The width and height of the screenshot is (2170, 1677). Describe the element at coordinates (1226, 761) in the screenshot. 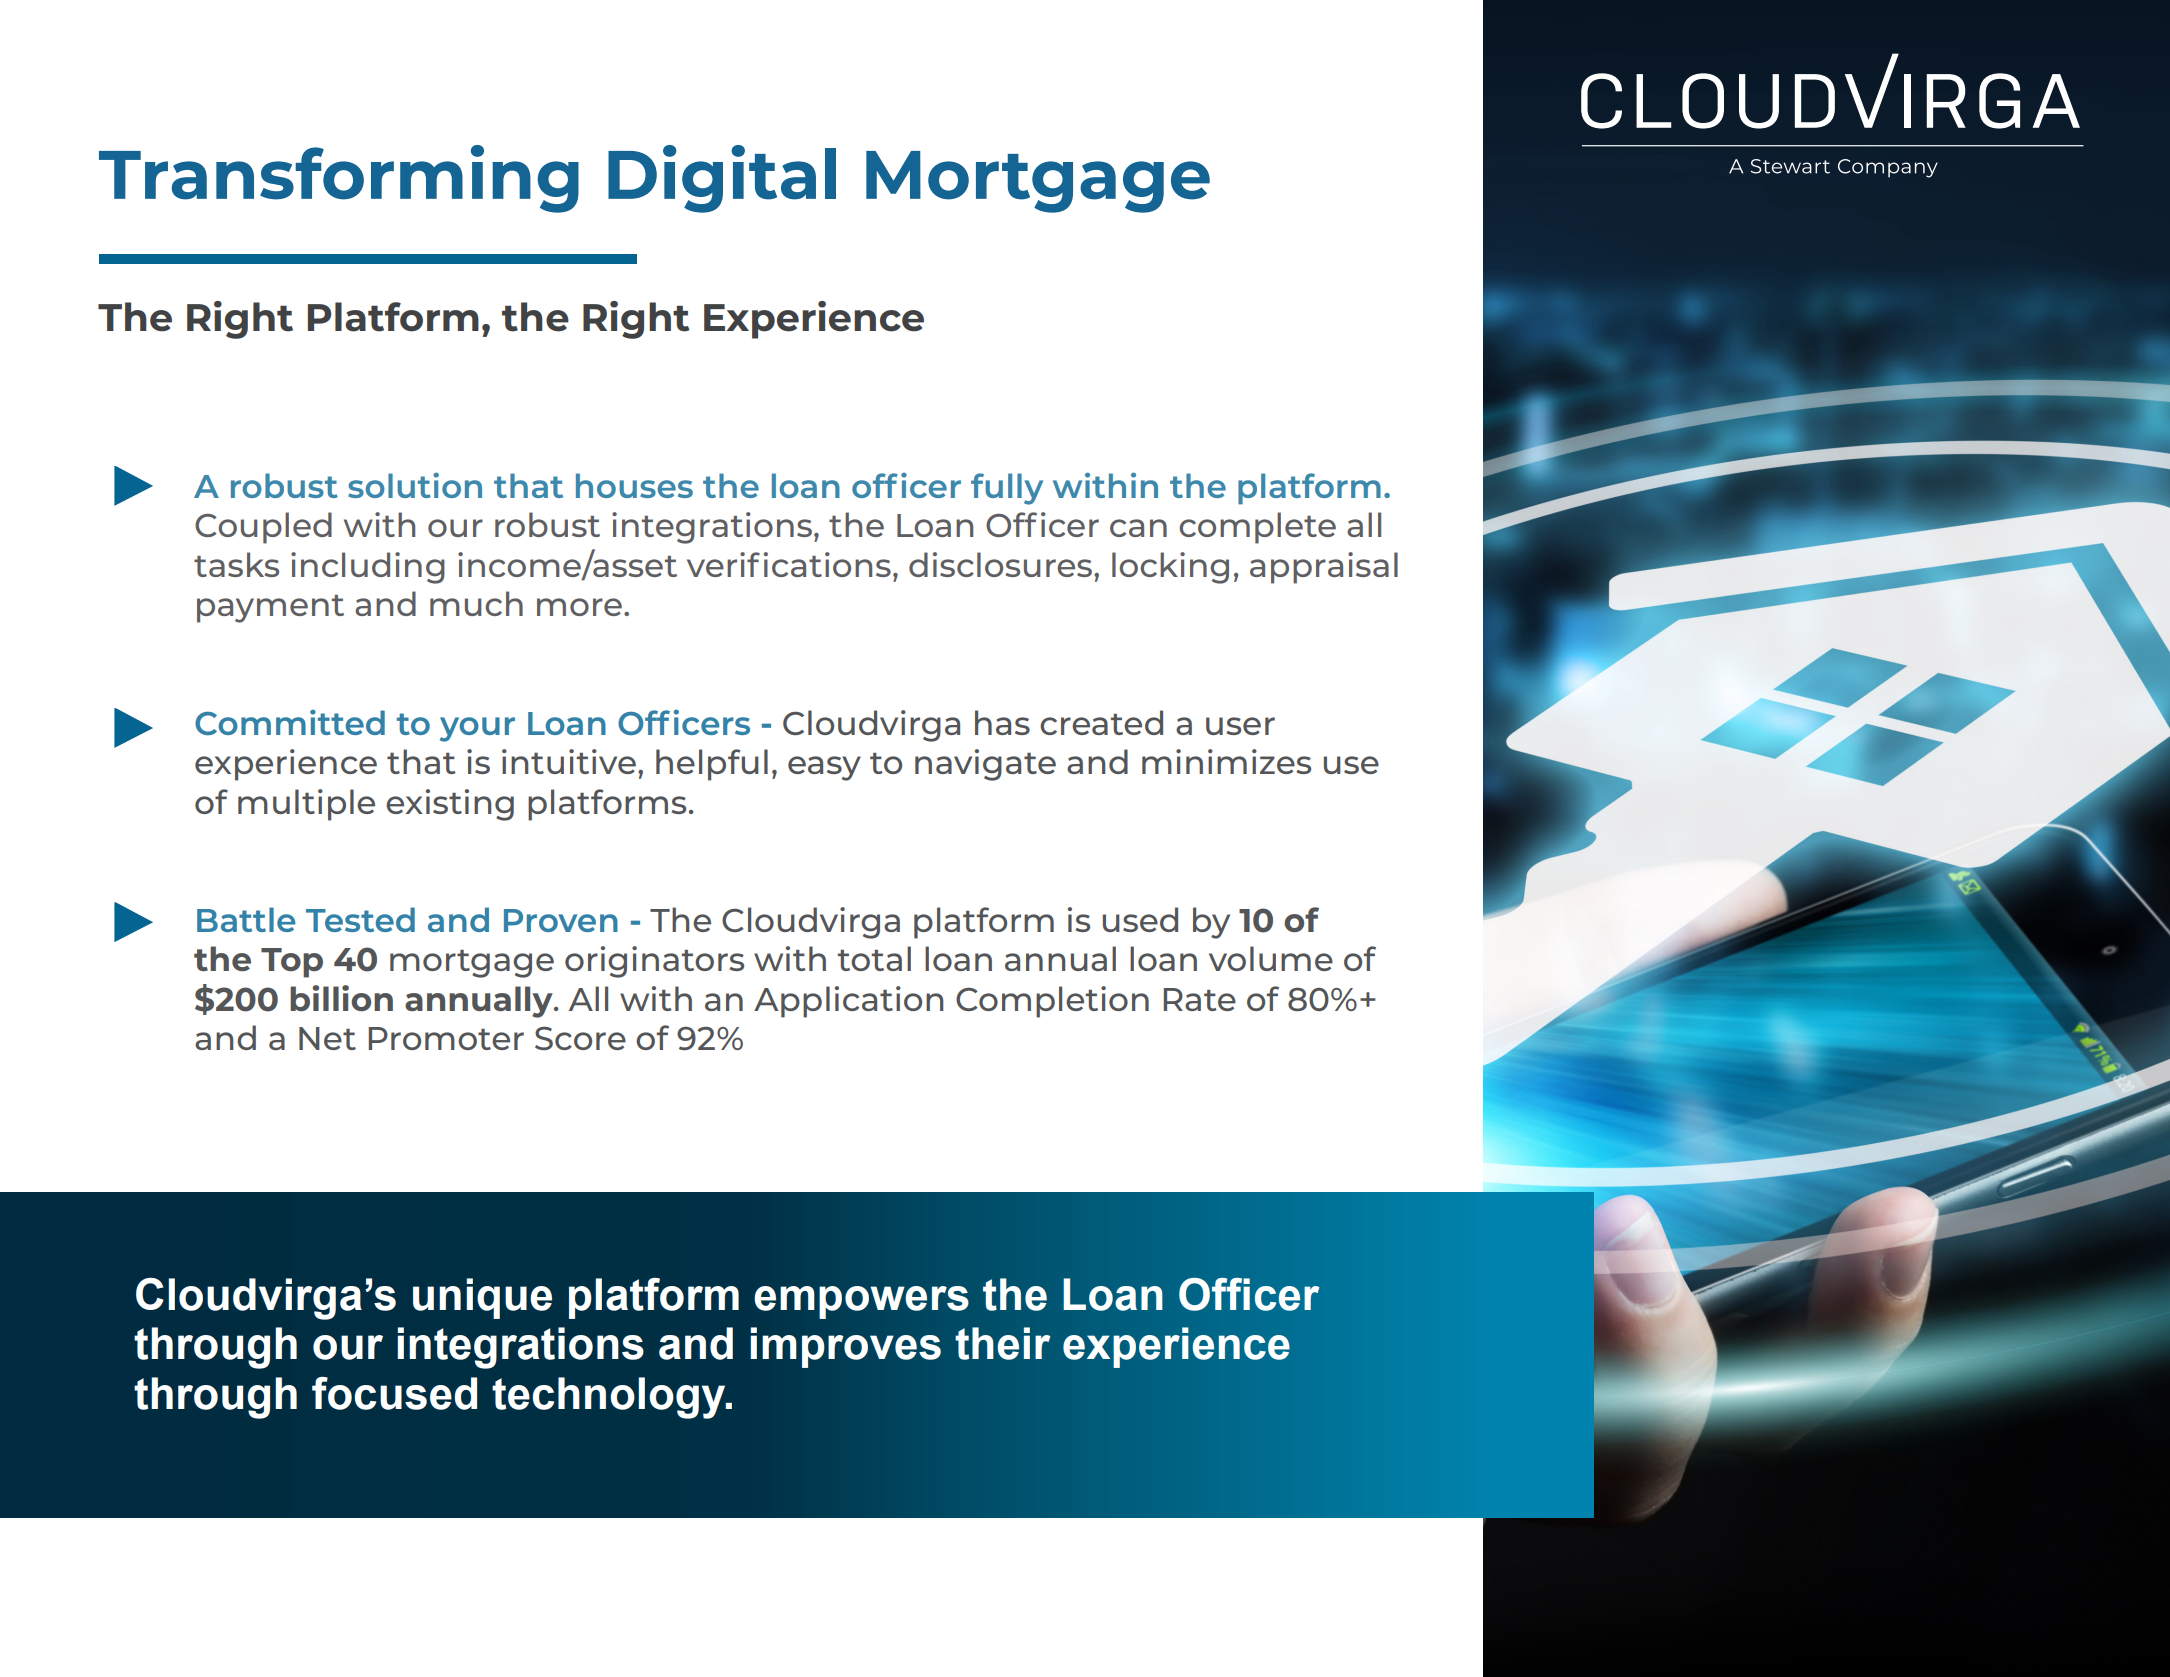

I see `minimizes` at that location.
